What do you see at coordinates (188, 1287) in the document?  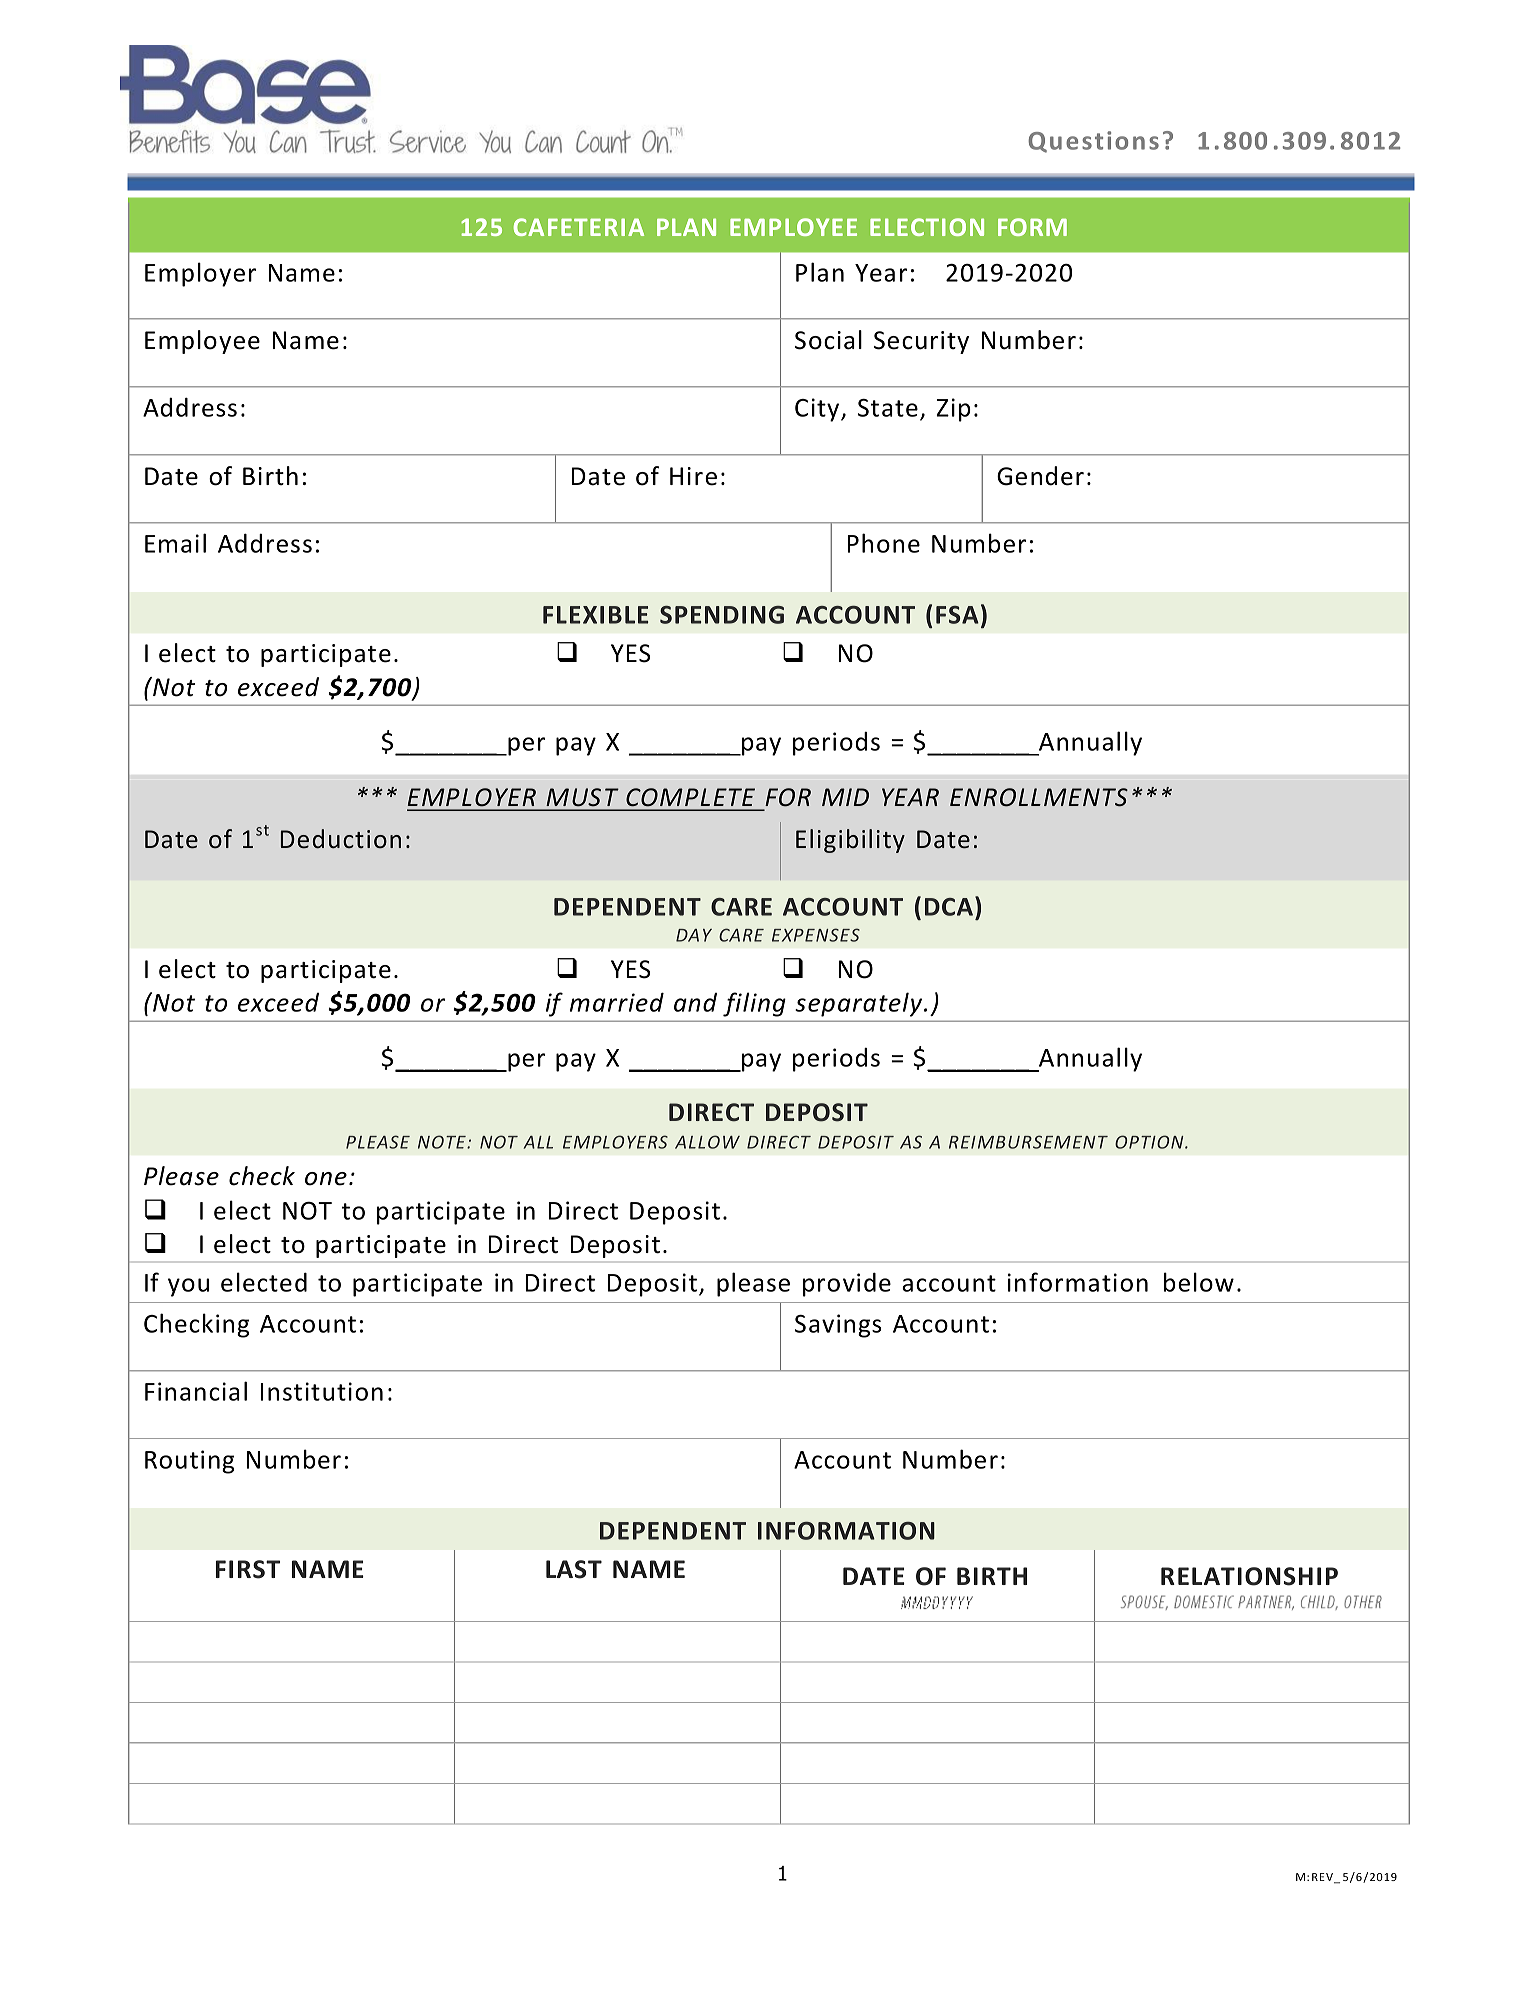 I see `you` at bounding box center [188, 1287].
